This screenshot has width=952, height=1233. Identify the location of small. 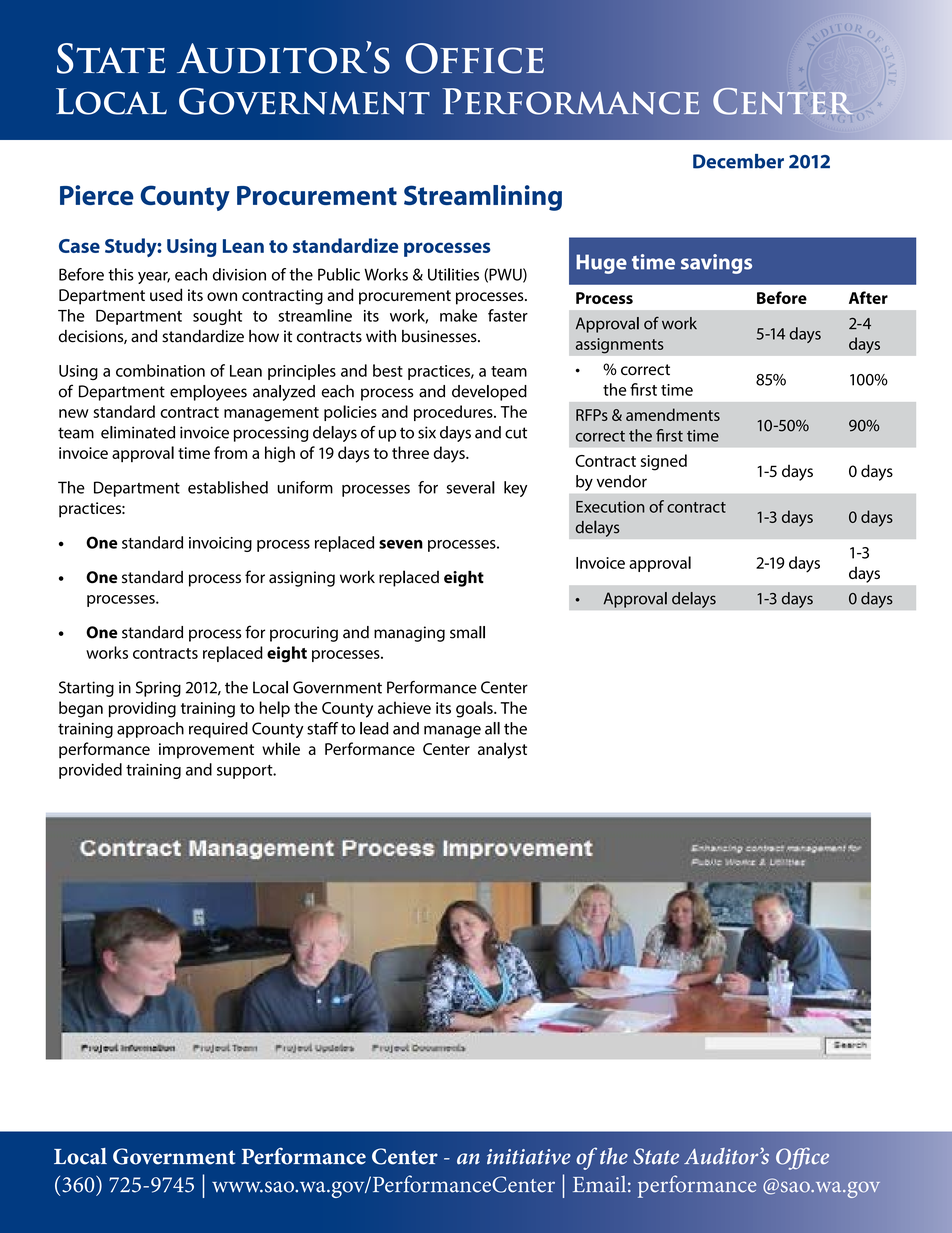
(467, 632).
